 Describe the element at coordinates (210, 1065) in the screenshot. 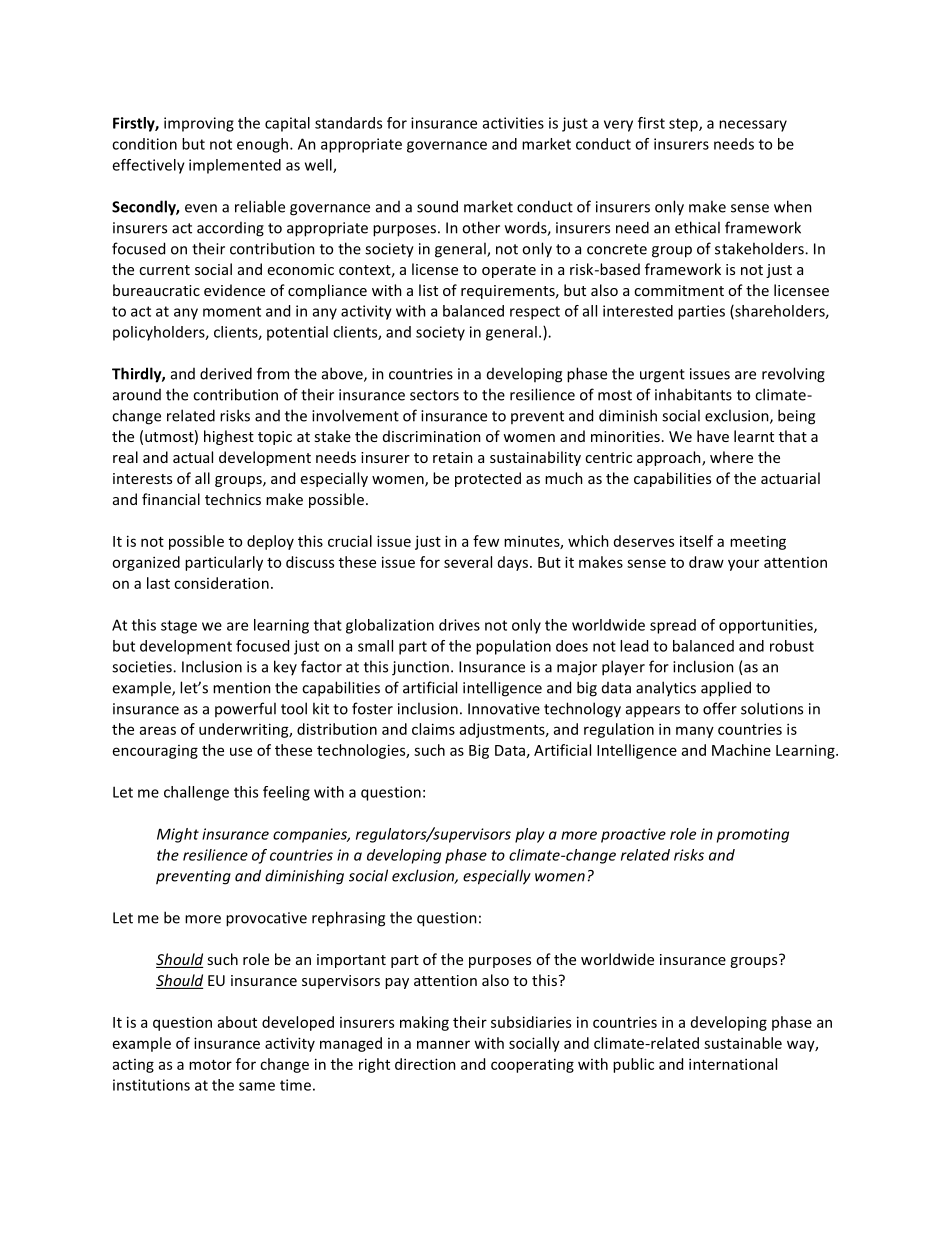

I see `motor` at that location.
